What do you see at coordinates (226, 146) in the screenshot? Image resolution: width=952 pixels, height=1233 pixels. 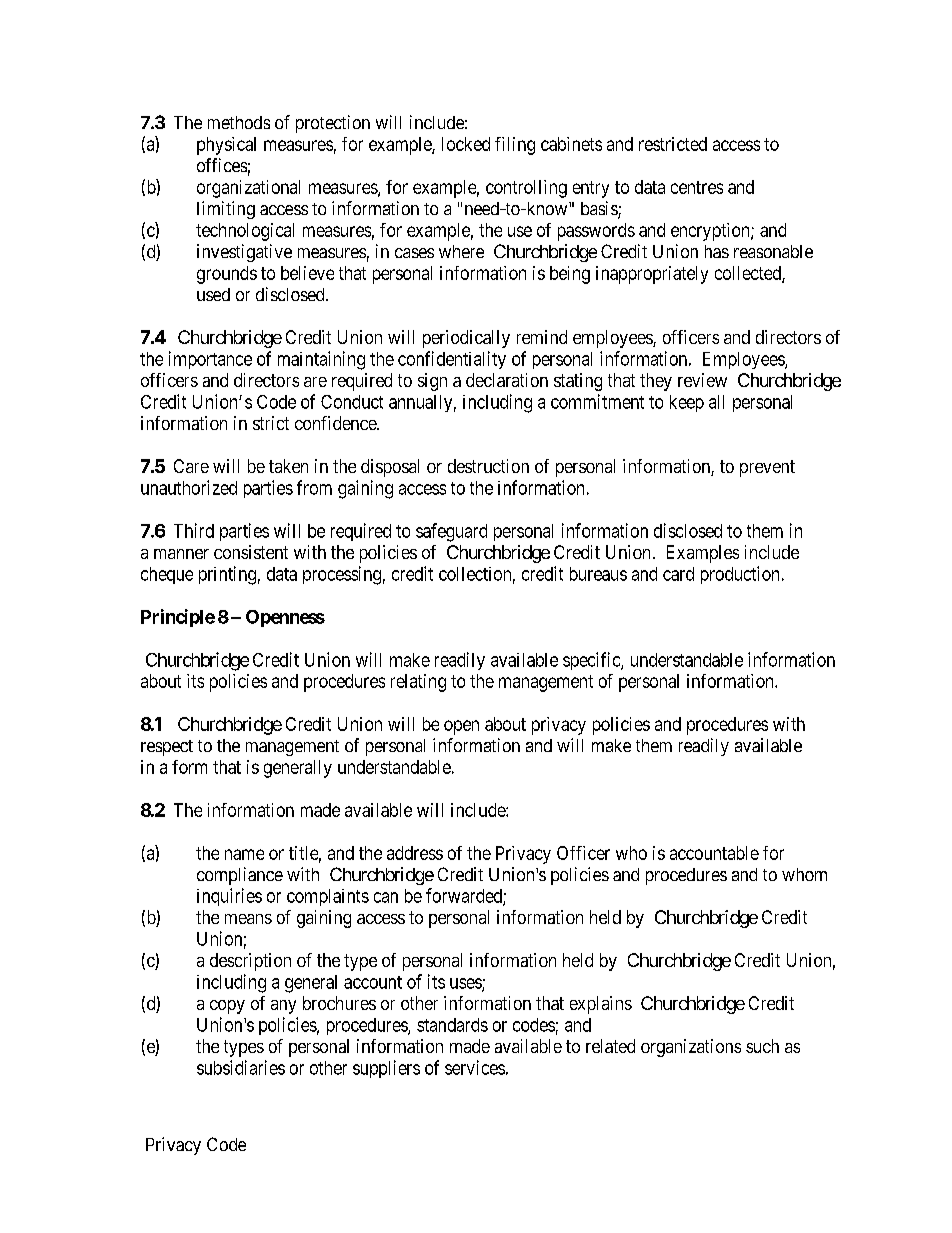 I see `physical` at bounding box center [226, 146].
